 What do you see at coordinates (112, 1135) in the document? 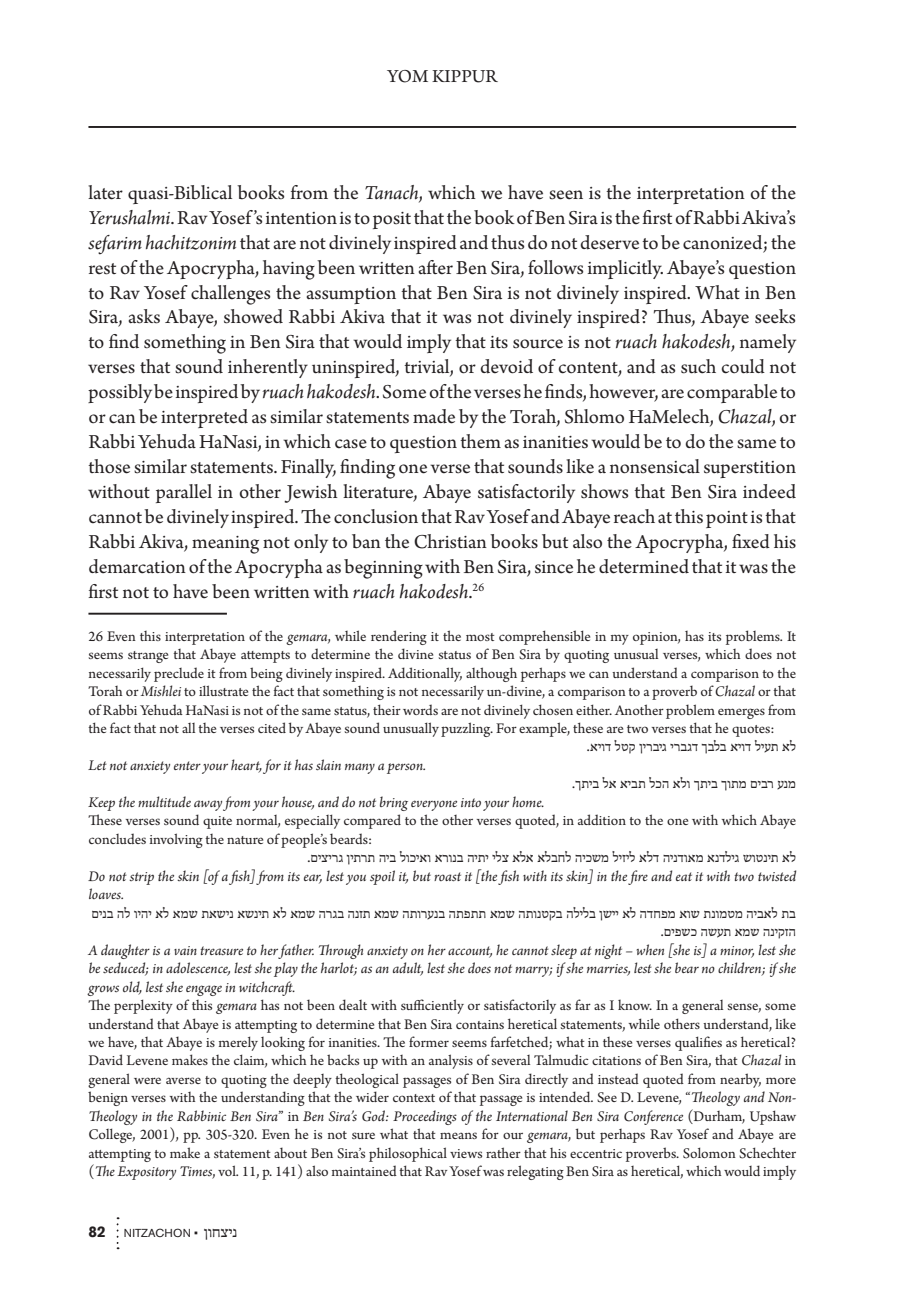
I see `College` at bounding box center [112, 1135].
